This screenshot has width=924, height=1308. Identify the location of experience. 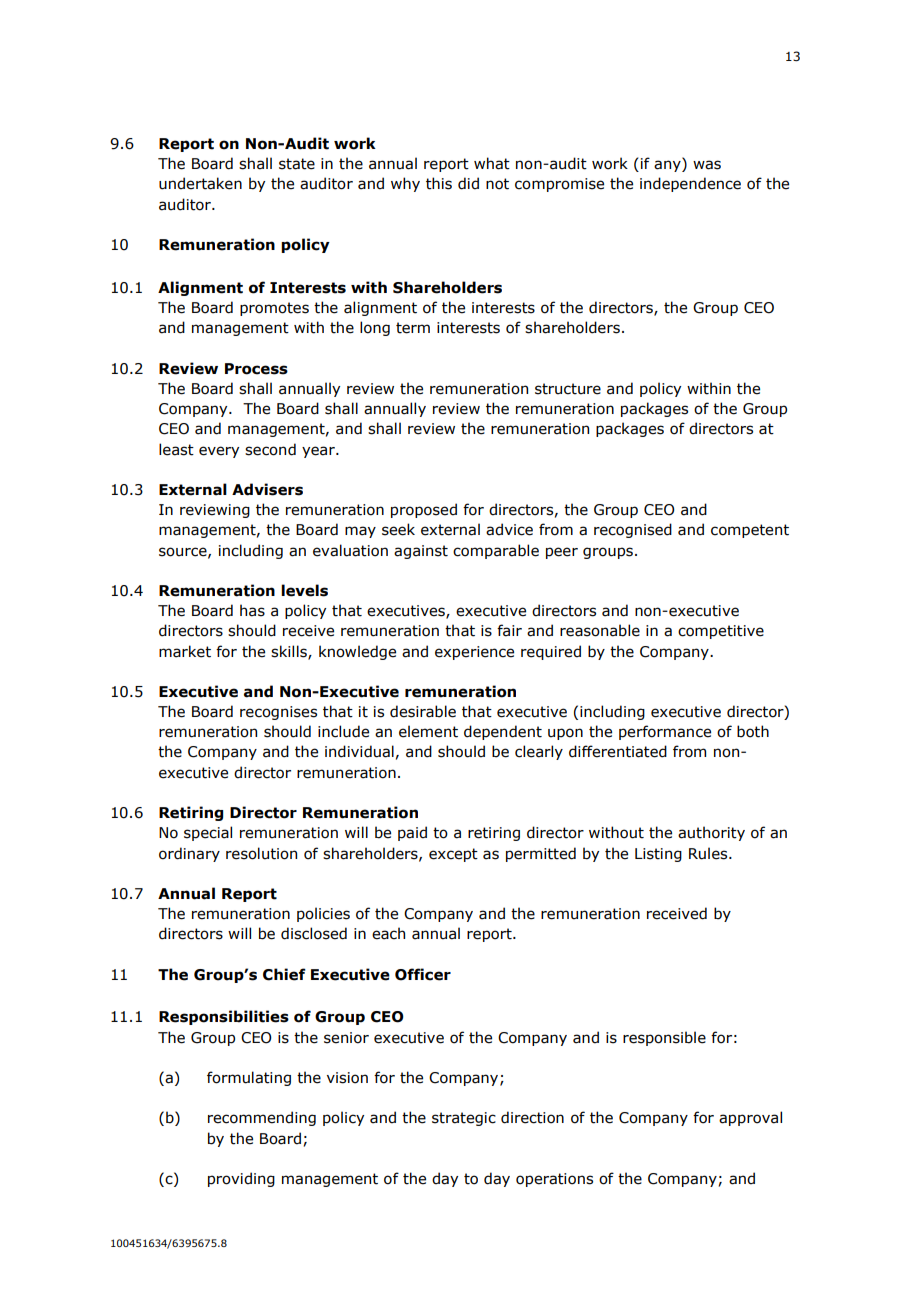
(474, 653).
